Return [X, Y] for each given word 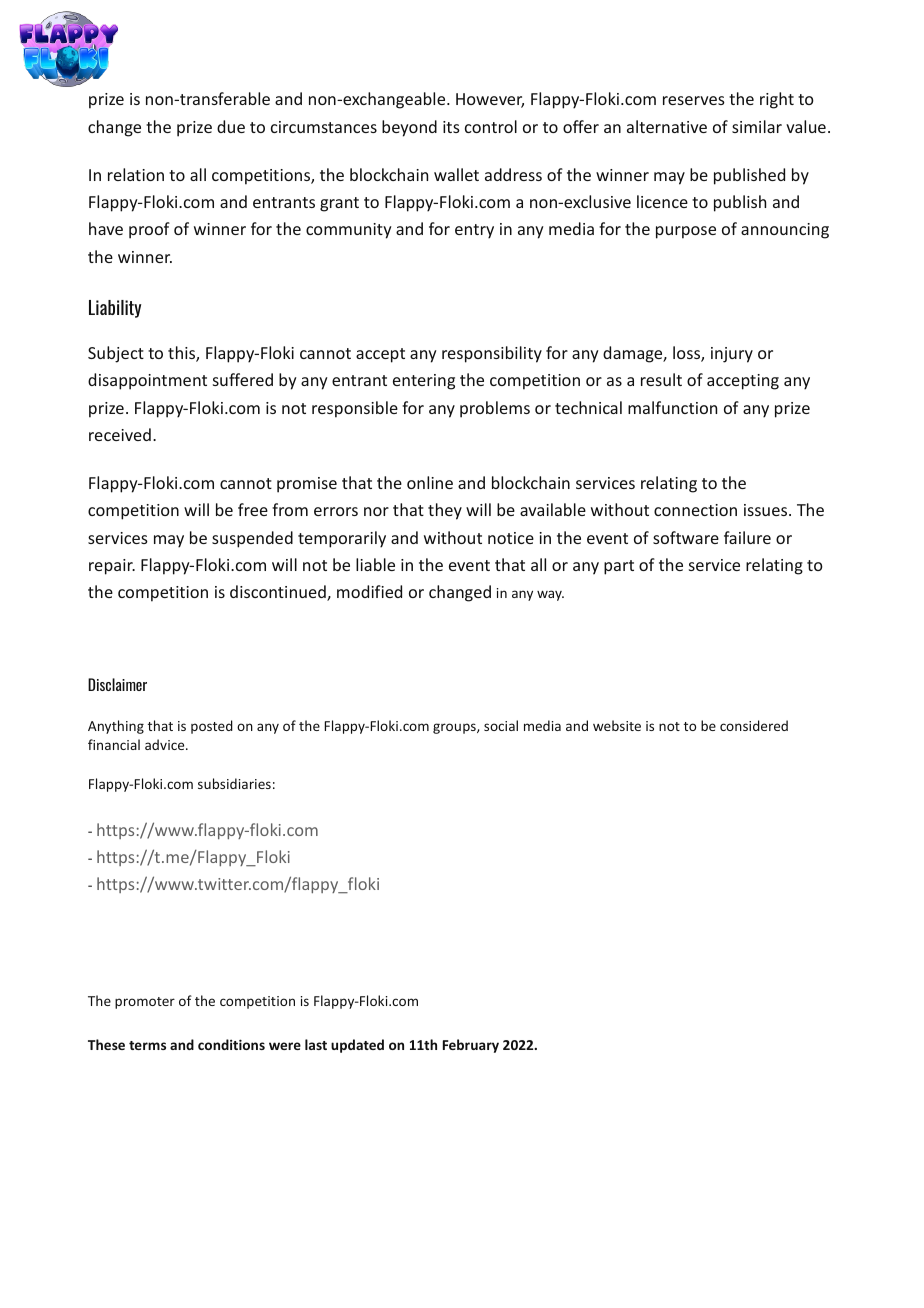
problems [495, 409]
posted [212, 727]
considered [754, 725]
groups [455, 728]
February [471, 1046]
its [451, 127]
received [120, 434]
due [231, 126]
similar [757, 126]
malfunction [672, 407]
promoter [145, 1003]
